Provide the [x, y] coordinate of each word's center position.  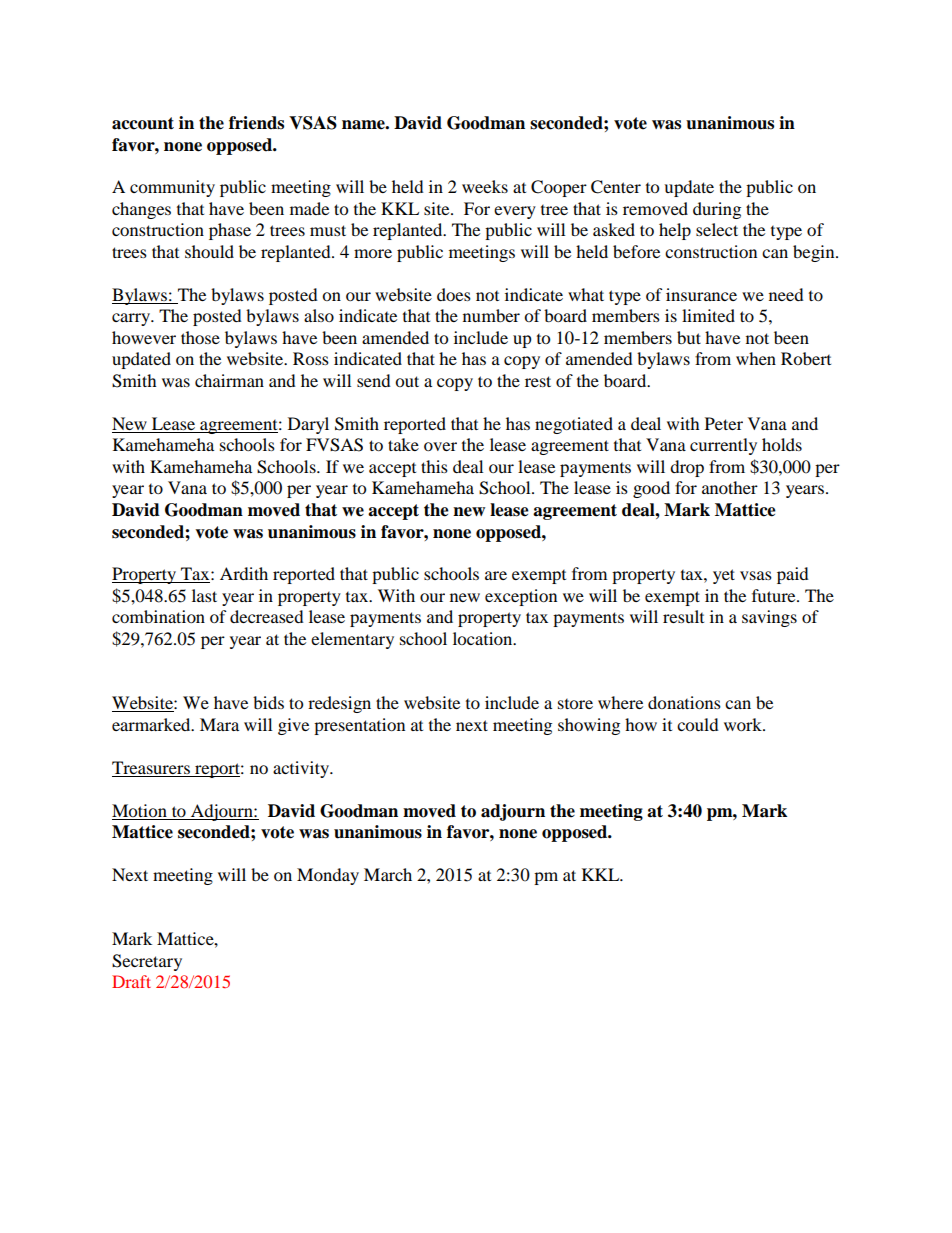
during [717, 210]
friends [256, 123]
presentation [359, 726]
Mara [219, 724]
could [698, 724]
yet [724, 576]
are [496, 575]
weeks [485, 186]
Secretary [147, 962]
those [200, 337]
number [491, 315]
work [744, 724]
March [388, 874]
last [204, 595]
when [756, 358]
